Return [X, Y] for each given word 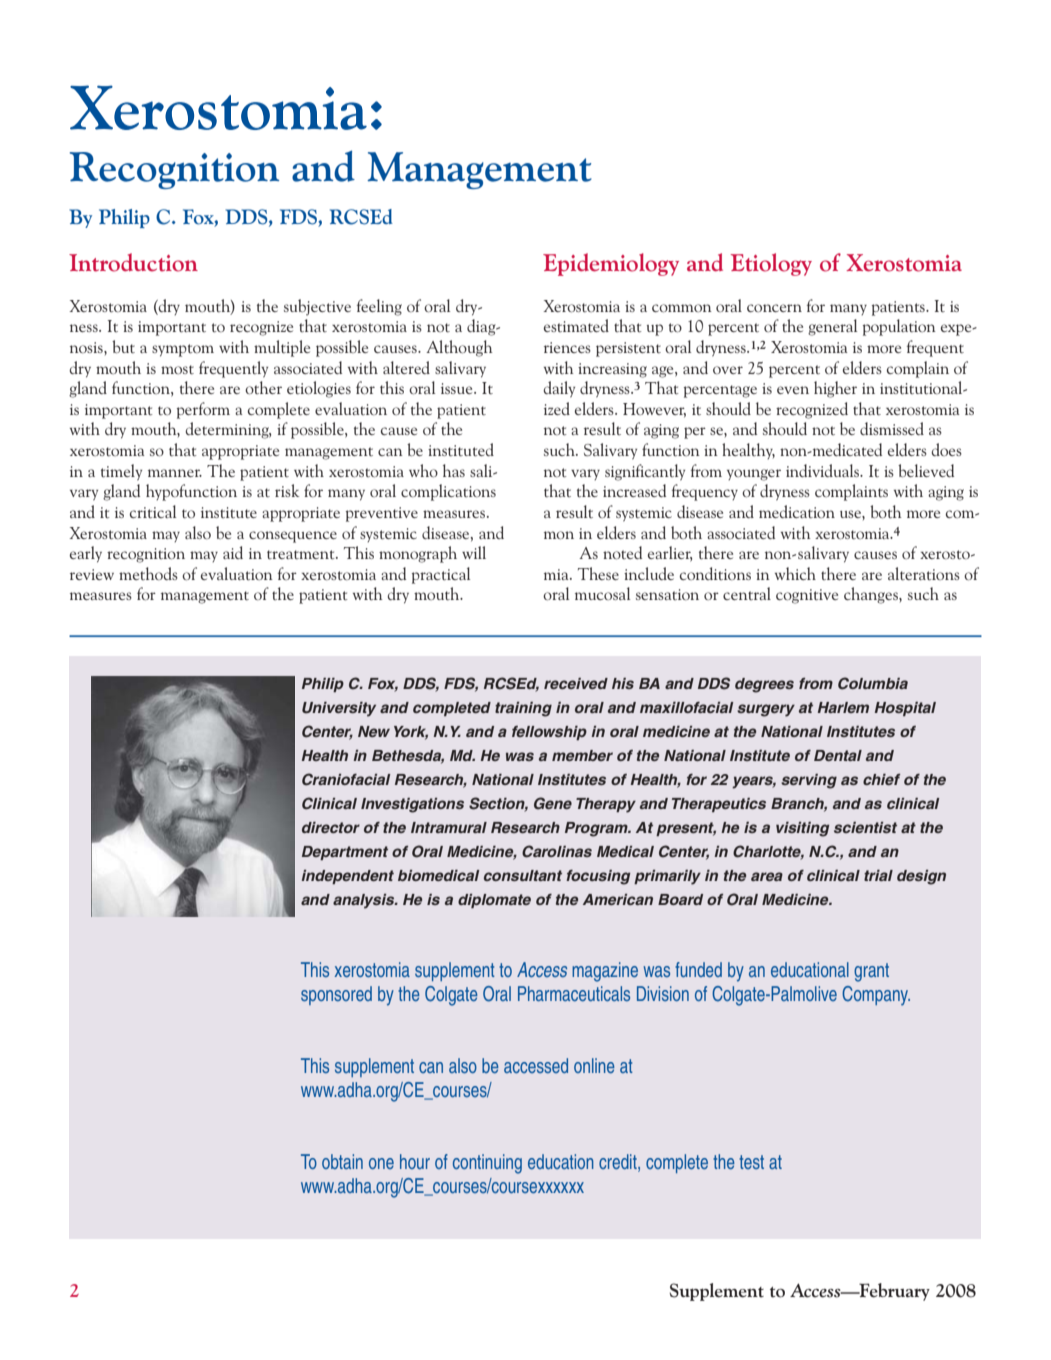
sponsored [336, 995]
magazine [605, 972]
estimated [576, 325]
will [474, 552]
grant [871, 972]
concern [774, 308]
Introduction [133, 262]
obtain [342, 1161]
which [795, 573]
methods [148, 573]
